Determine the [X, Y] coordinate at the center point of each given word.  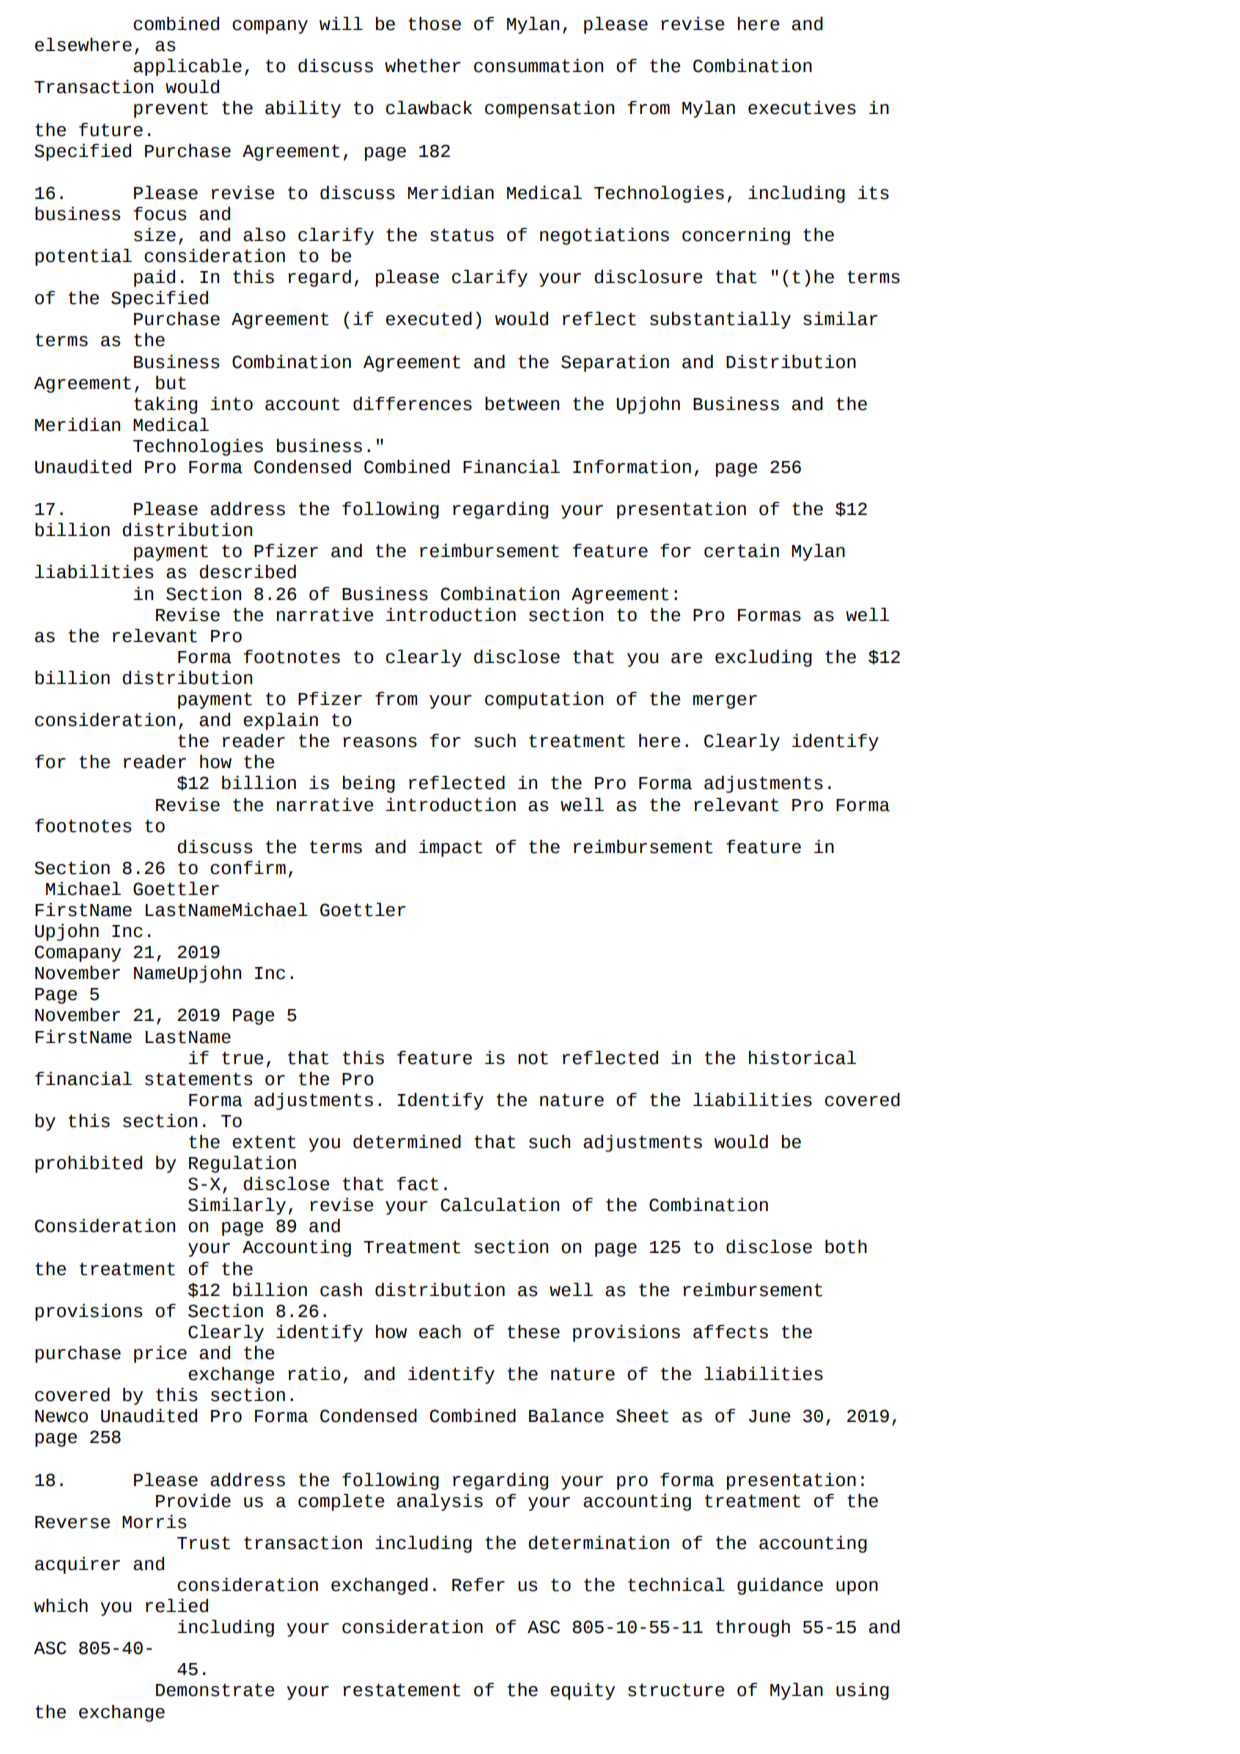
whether [423, 66]
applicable [187, 67]
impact [450, 848]
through [753, 1628]
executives [802, 108]
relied [177, 1606]
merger [725, 702]
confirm [248, 868]
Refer [478, 1585]
